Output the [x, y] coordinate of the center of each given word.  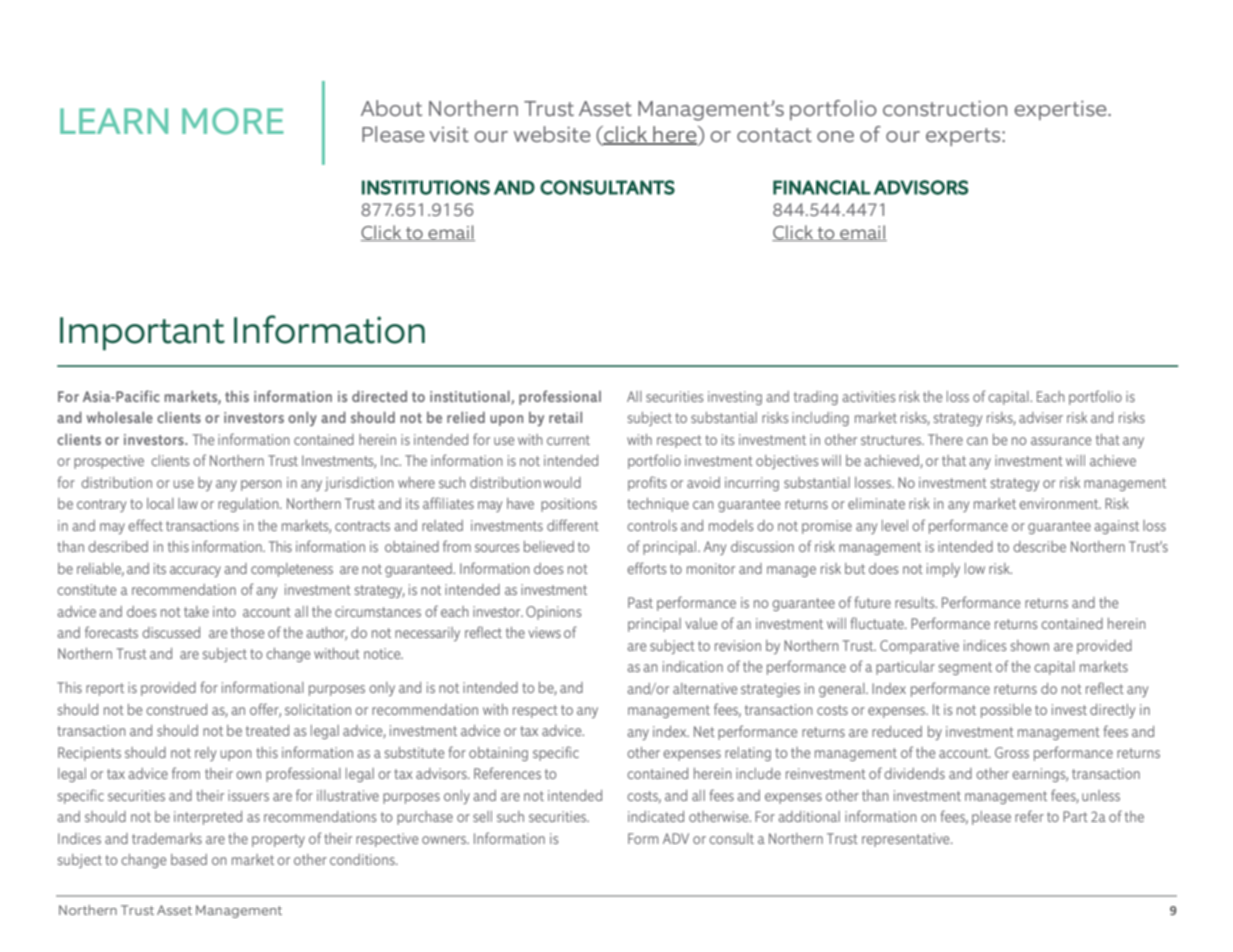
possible [1006, 711]
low [975, 568]
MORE [233, 121]
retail [565, 417]
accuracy [195, 571]
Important [142, 334]
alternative [705, 688]
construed [176, 709]
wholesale [120, 417]
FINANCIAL [821, 187]
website [552, 134]
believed [549, 546]
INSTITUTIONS [426, 187]
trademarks [167, 838]
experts [964, 137]
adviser [1041, 417]
